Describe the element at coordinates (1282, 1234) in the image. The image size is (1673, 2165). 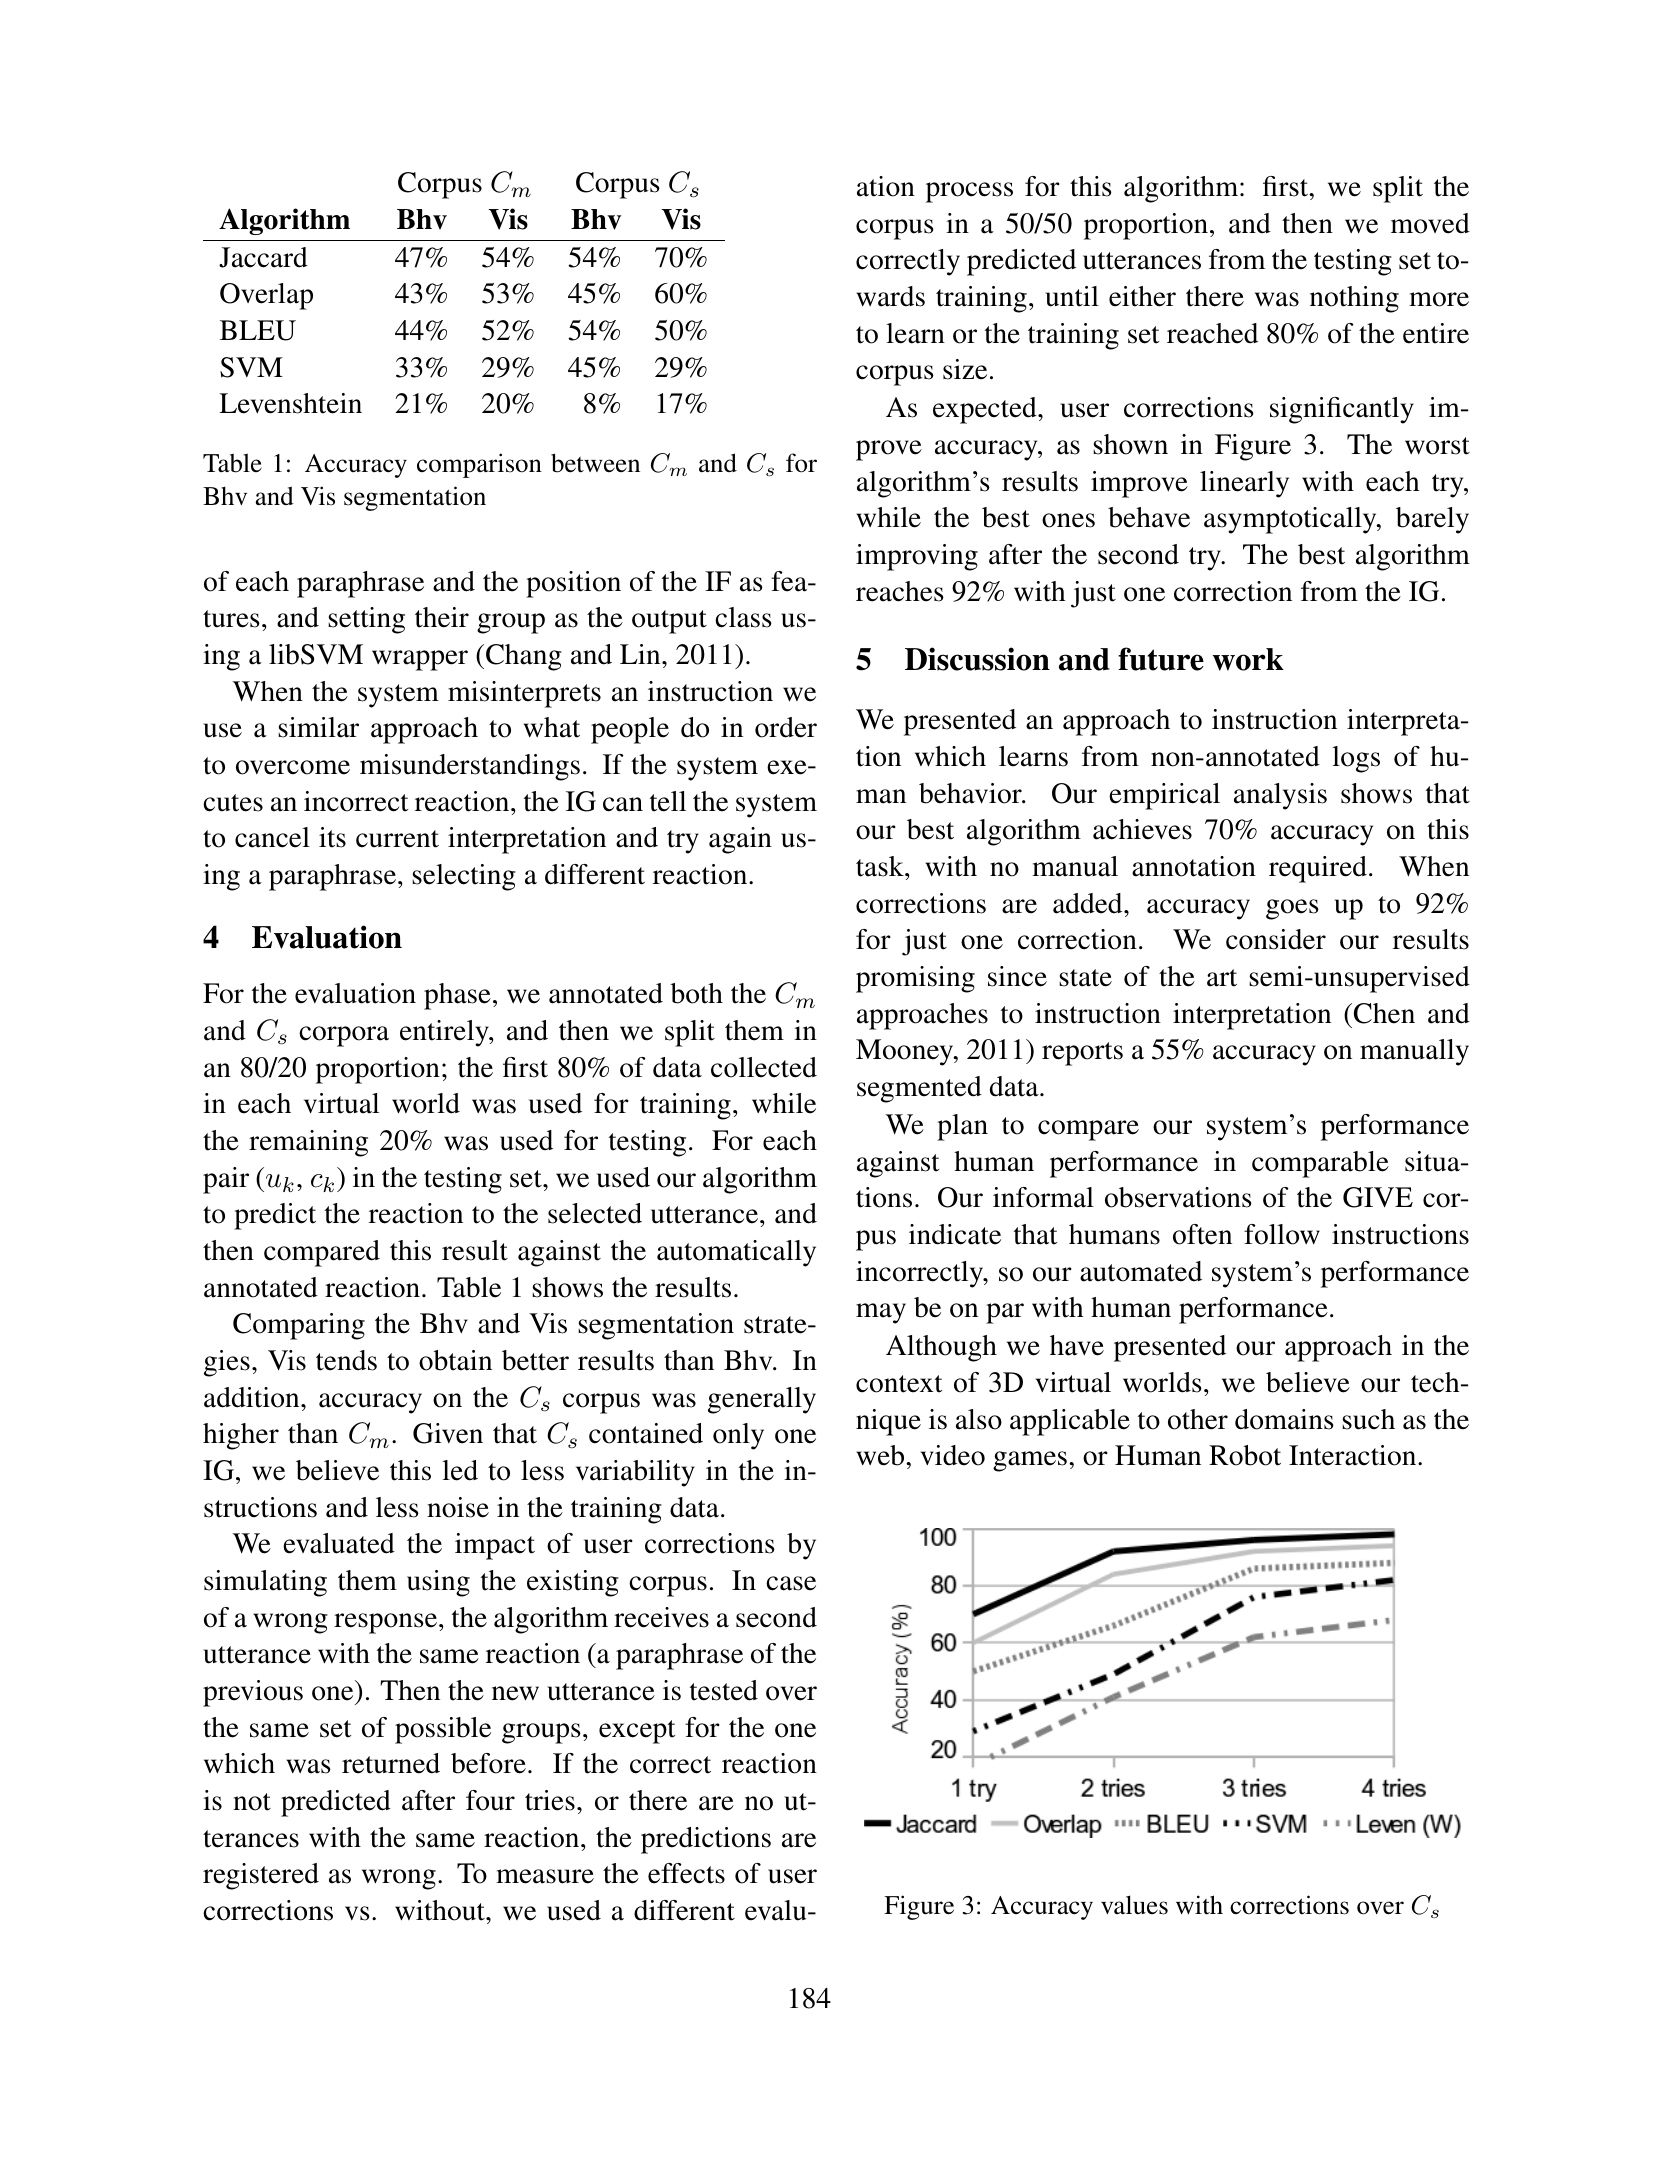
I see `follow` at that location.
